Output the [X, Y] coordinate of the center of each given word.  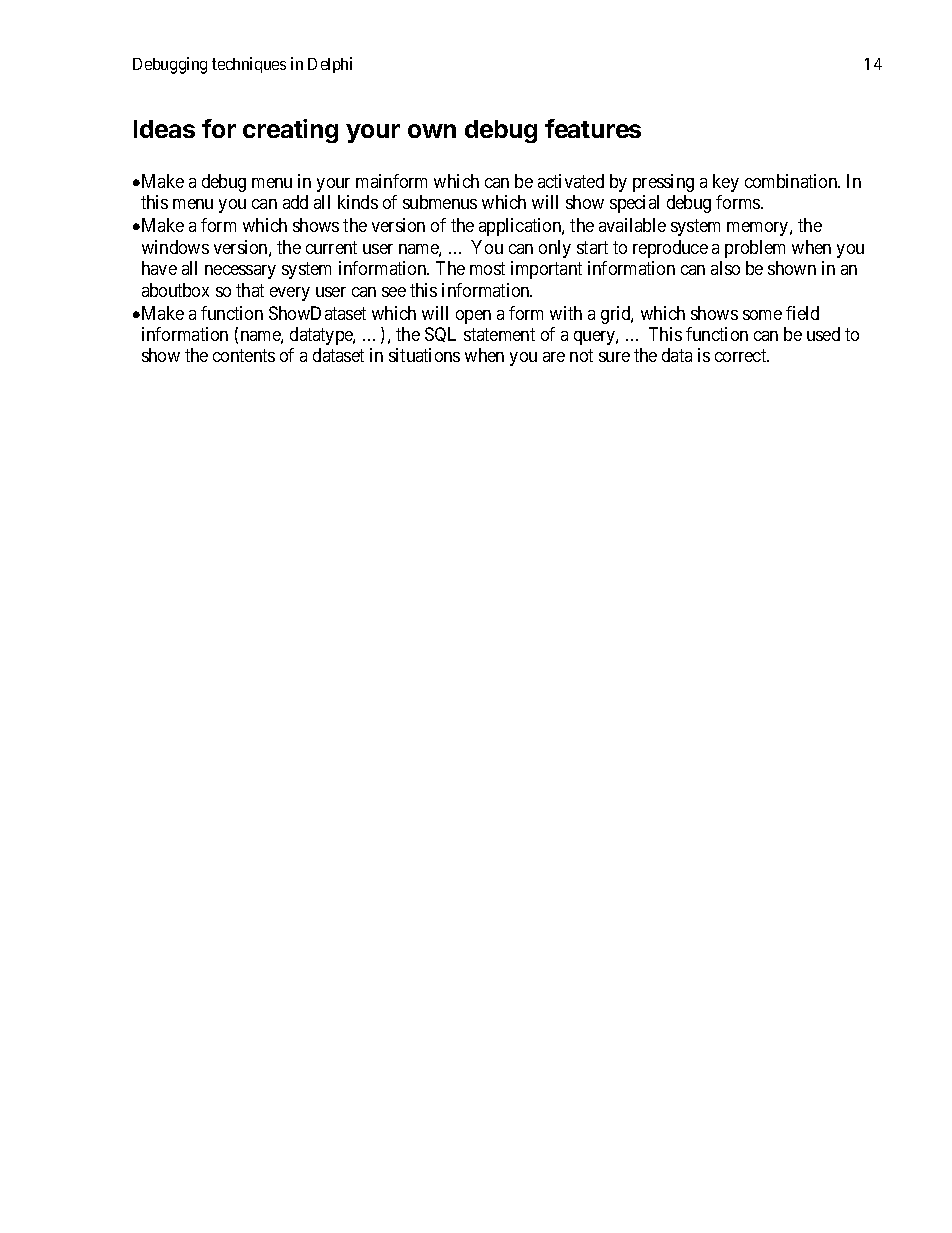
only [555, 249]
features [593, 128]
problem [755, 249]
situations [424, 355]
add [295, 202]
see [394, 292]
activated [571, 181]
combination [792, 181]
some [762, 315]
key [726, 183]
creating [290, 131]
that [250, 290]
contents [244, 356]
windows [175, 247]
